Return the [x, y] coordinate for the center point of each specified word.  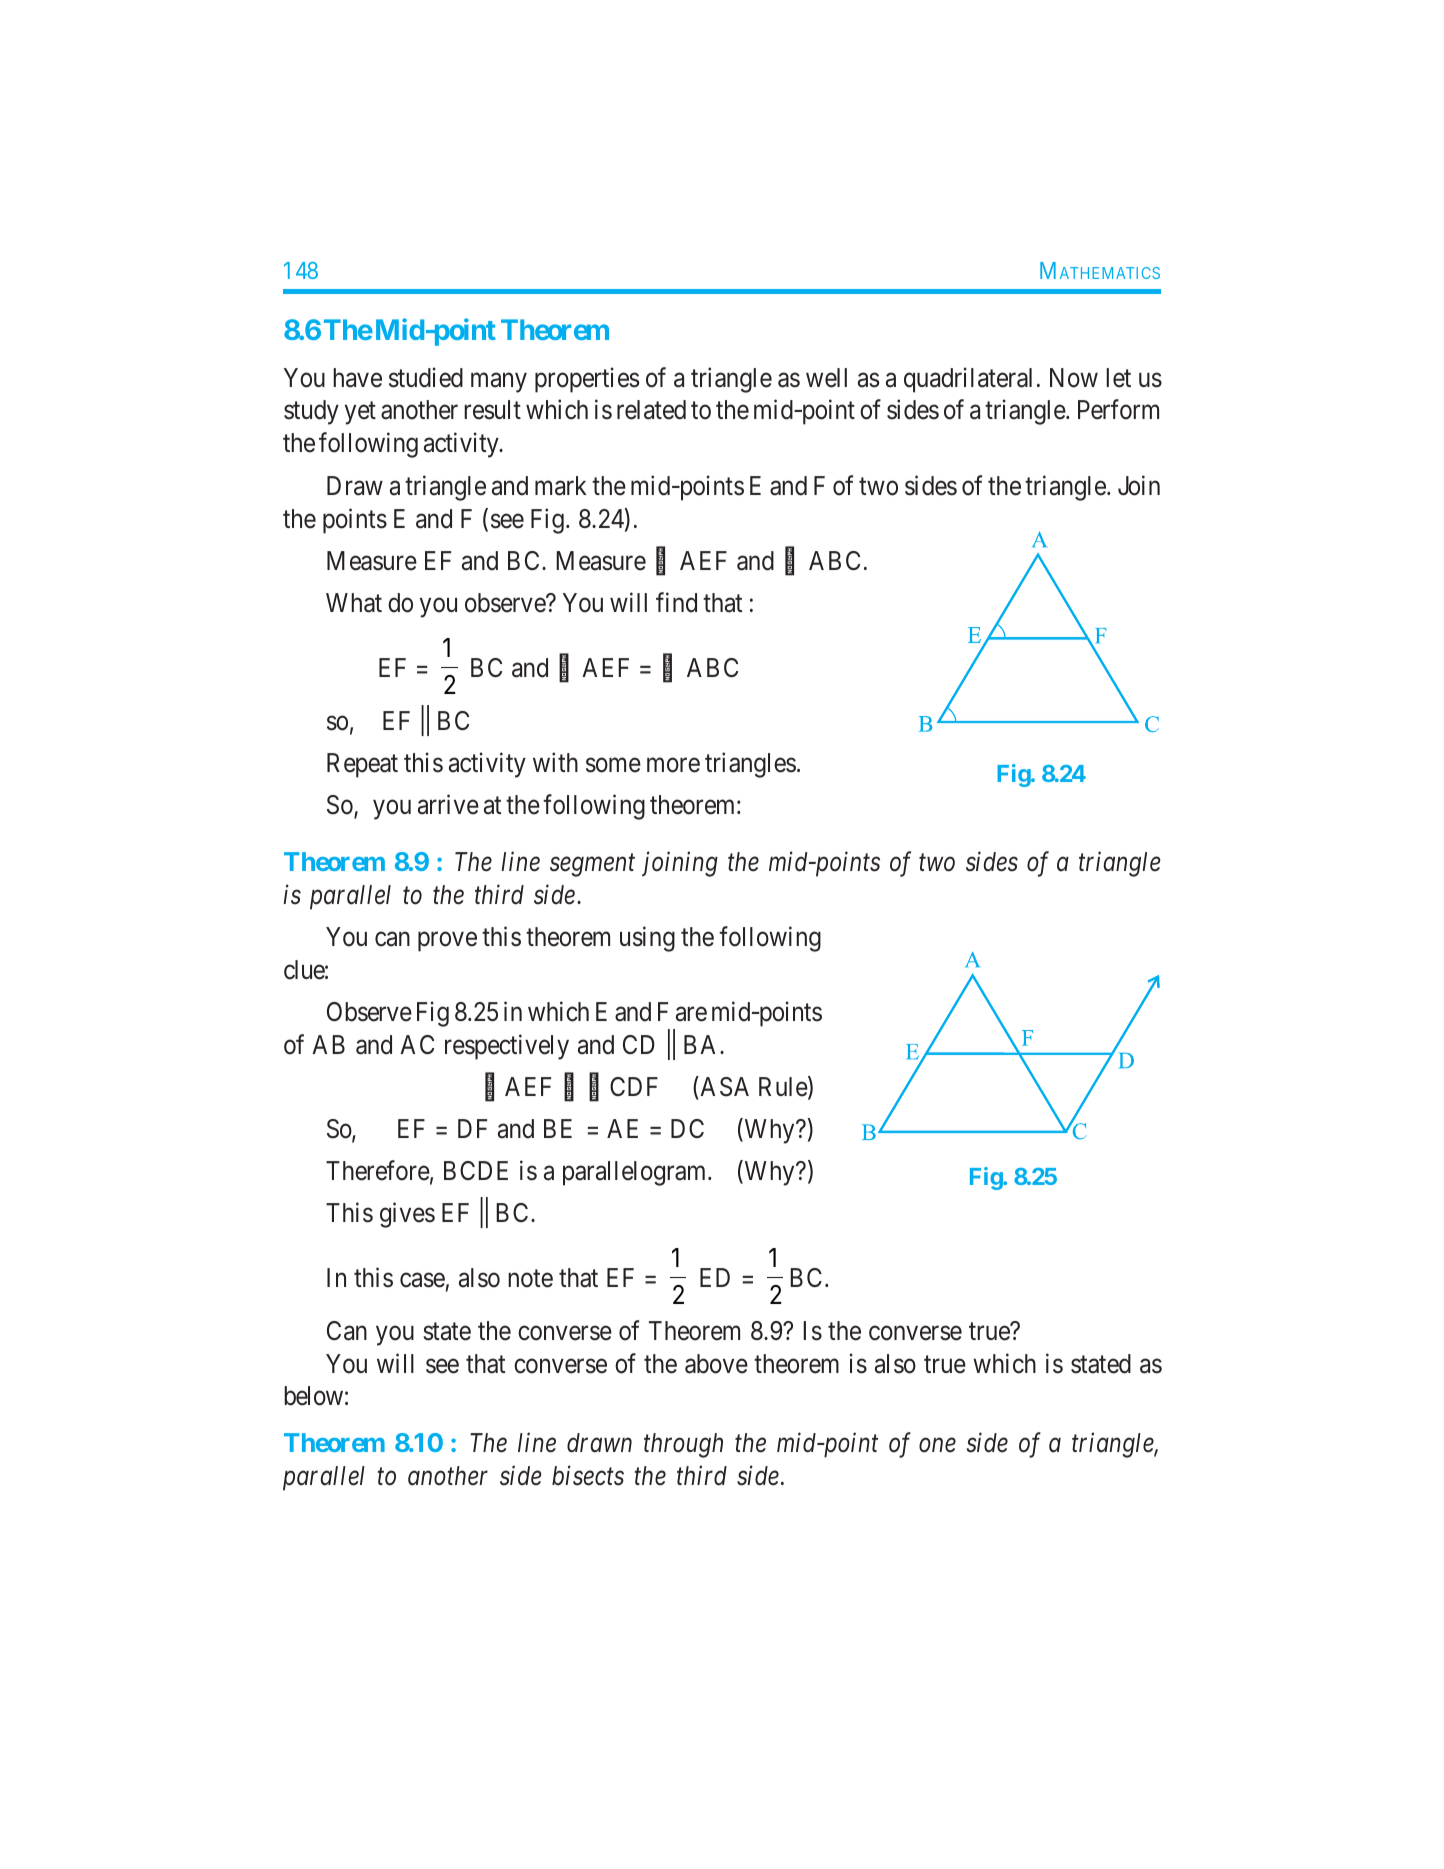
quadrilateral [968, 380]
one [937, 1446]
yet [360, 413]
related [651, 410]
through [683, 1445]
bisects [588, 1476]
